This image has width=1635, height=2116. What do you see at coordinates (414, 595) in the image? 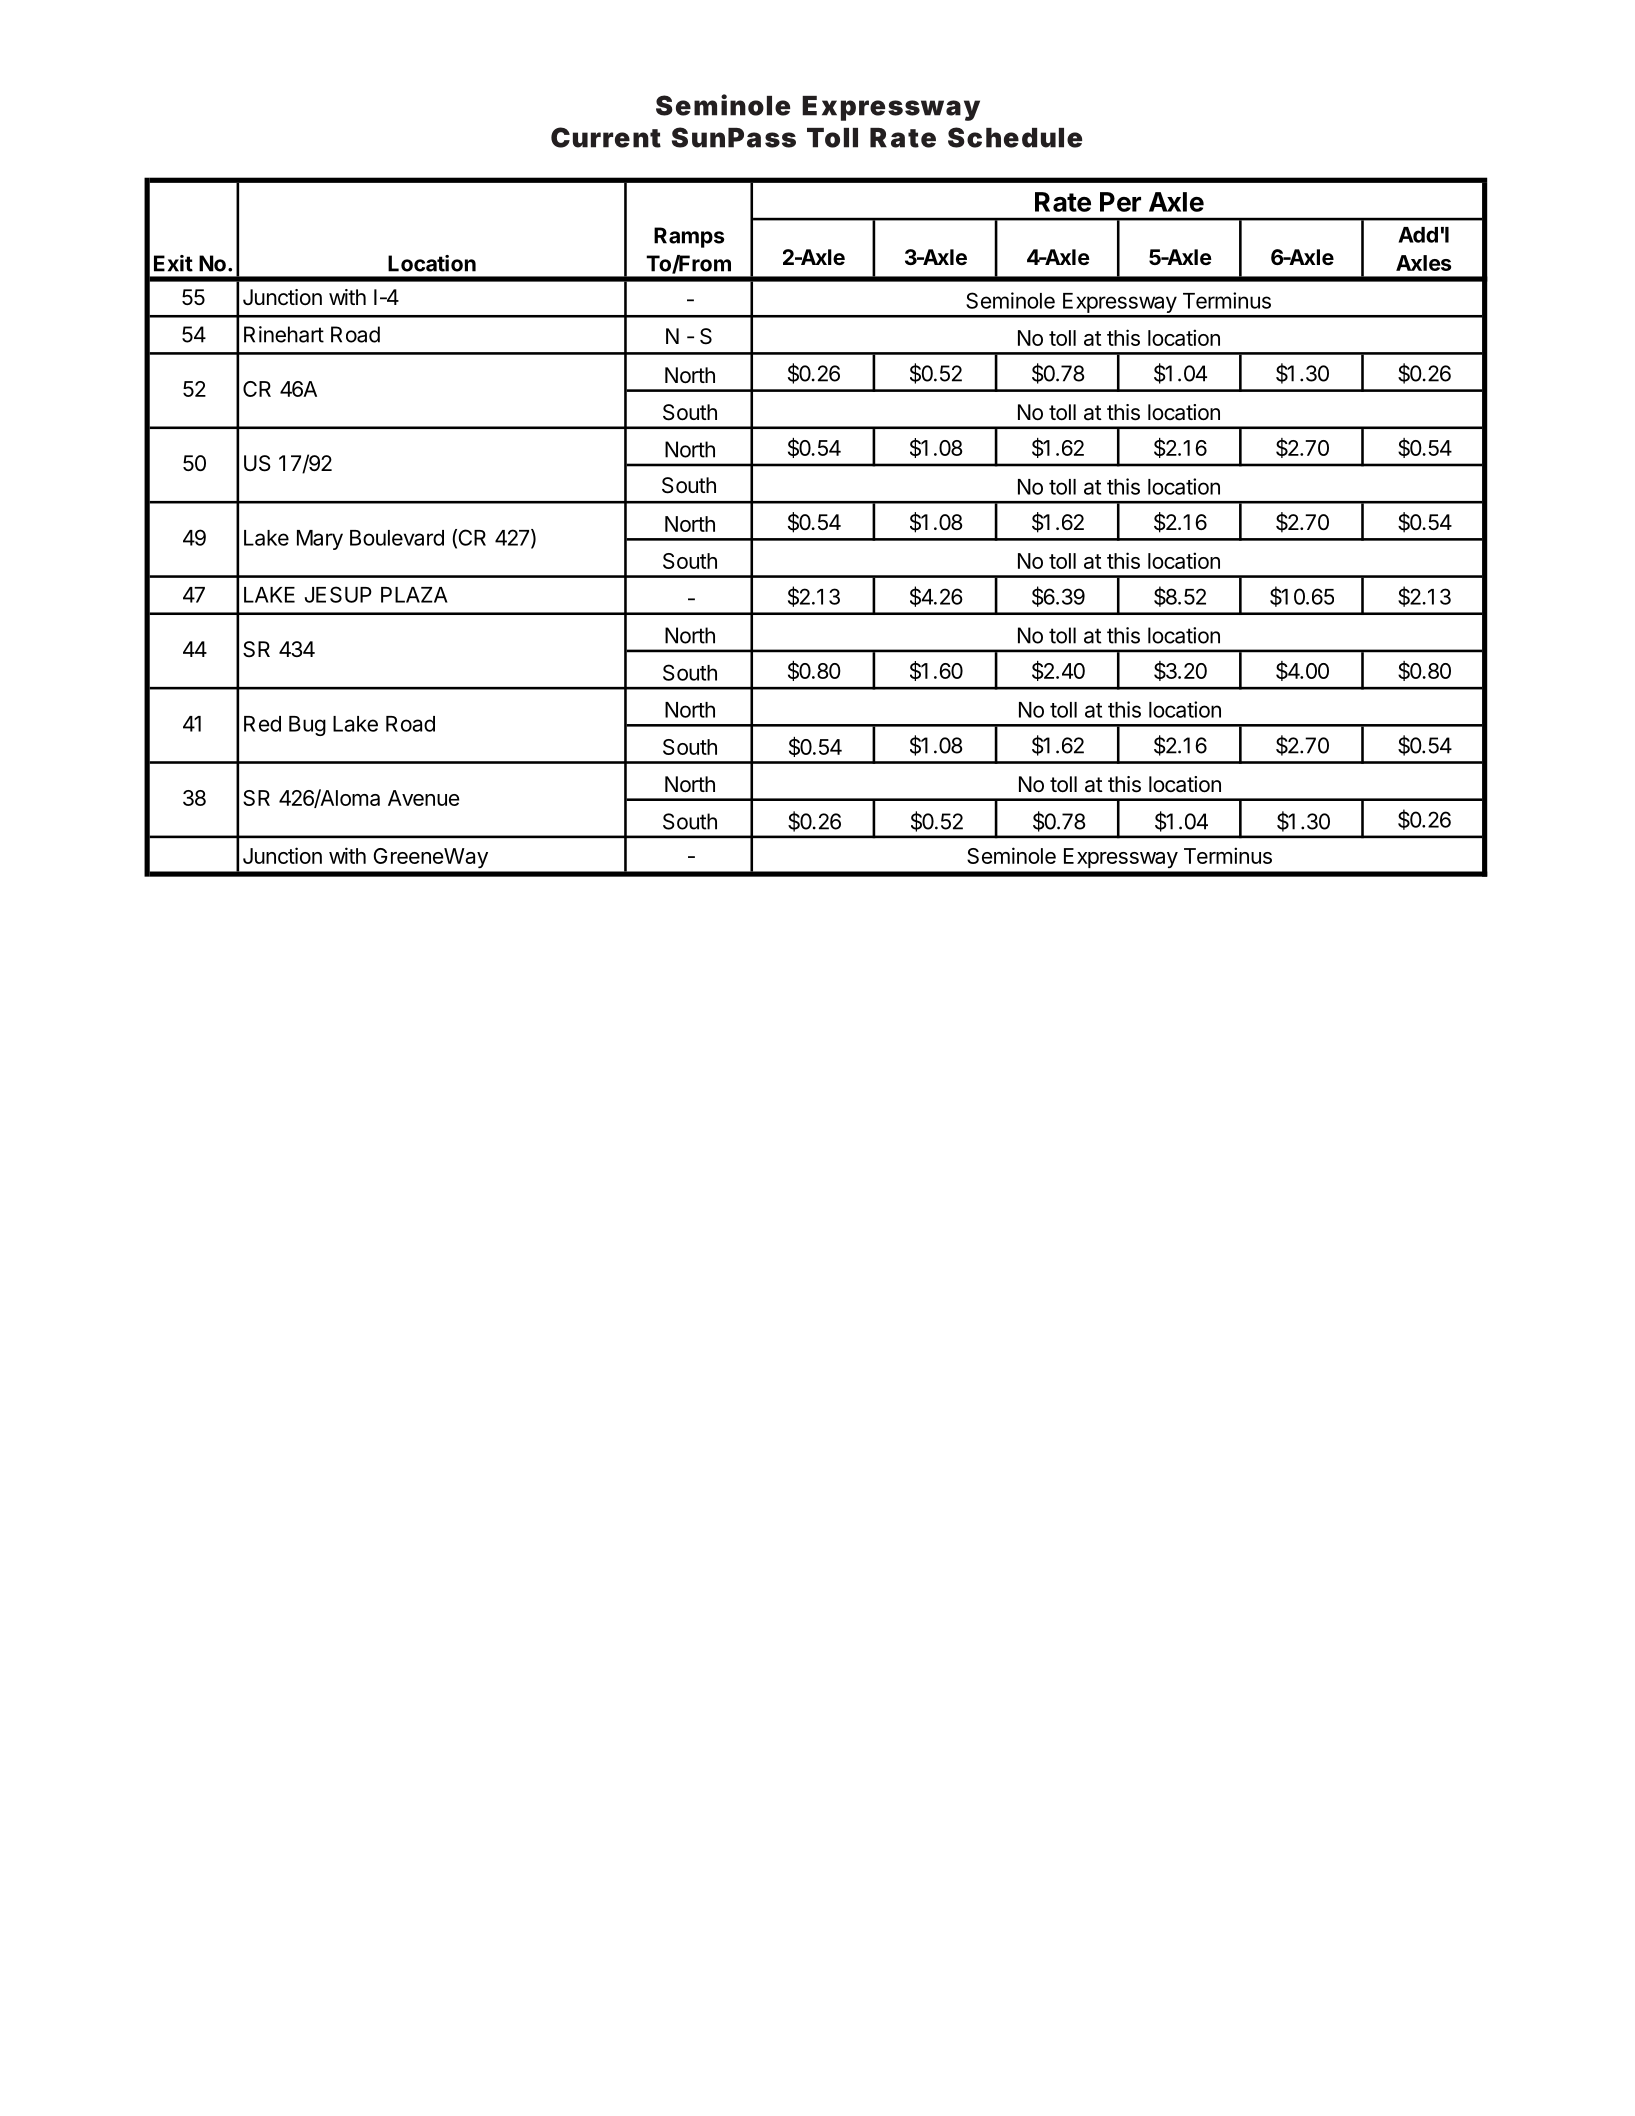
I see `PLAZA` at bounding box center [414, 595].
